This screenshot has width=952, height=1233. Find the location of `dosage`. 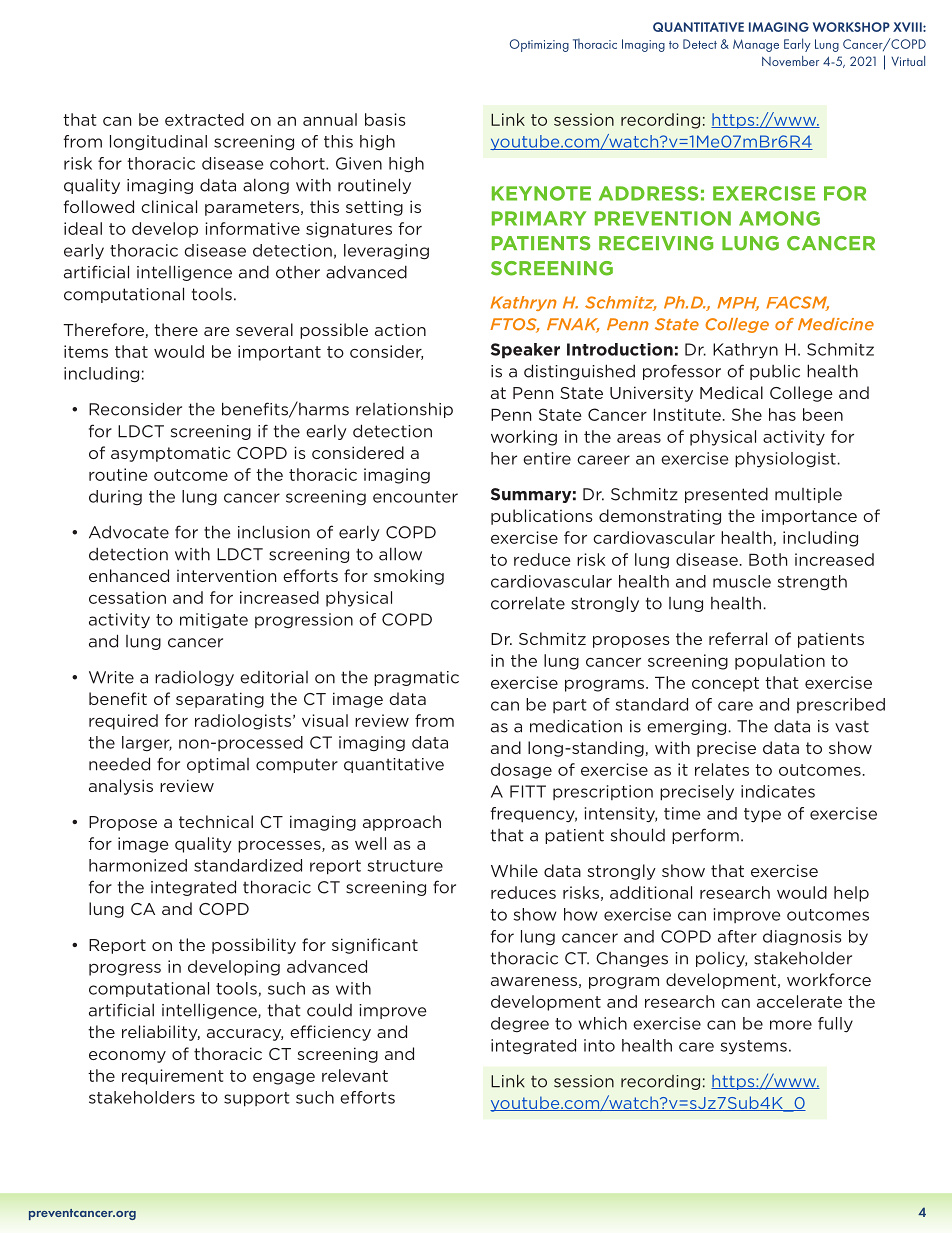

dosage is located at coordinates (521, 771).
